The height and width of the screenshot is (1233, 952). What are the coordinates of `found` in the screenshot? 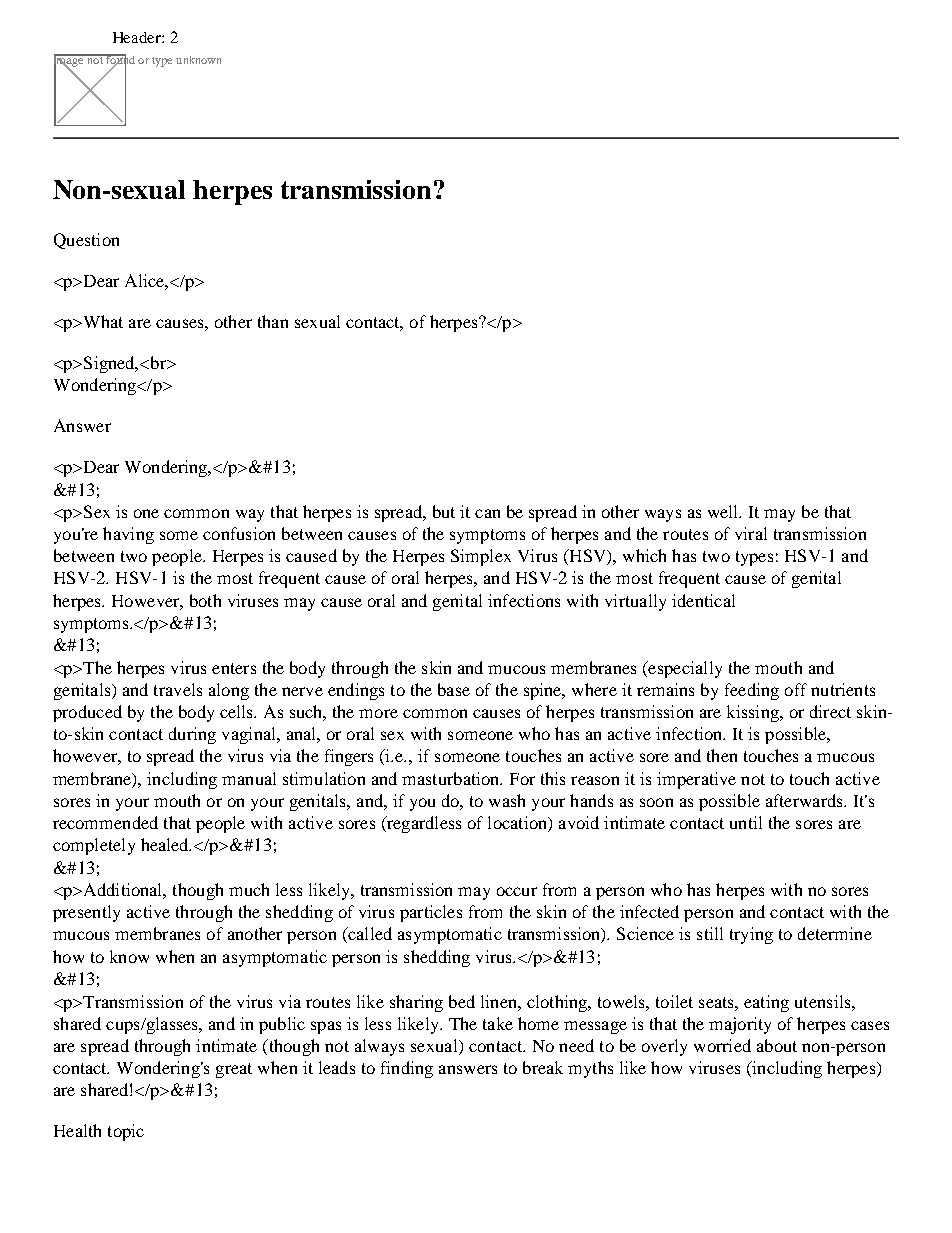 It's located at (119, 60).
